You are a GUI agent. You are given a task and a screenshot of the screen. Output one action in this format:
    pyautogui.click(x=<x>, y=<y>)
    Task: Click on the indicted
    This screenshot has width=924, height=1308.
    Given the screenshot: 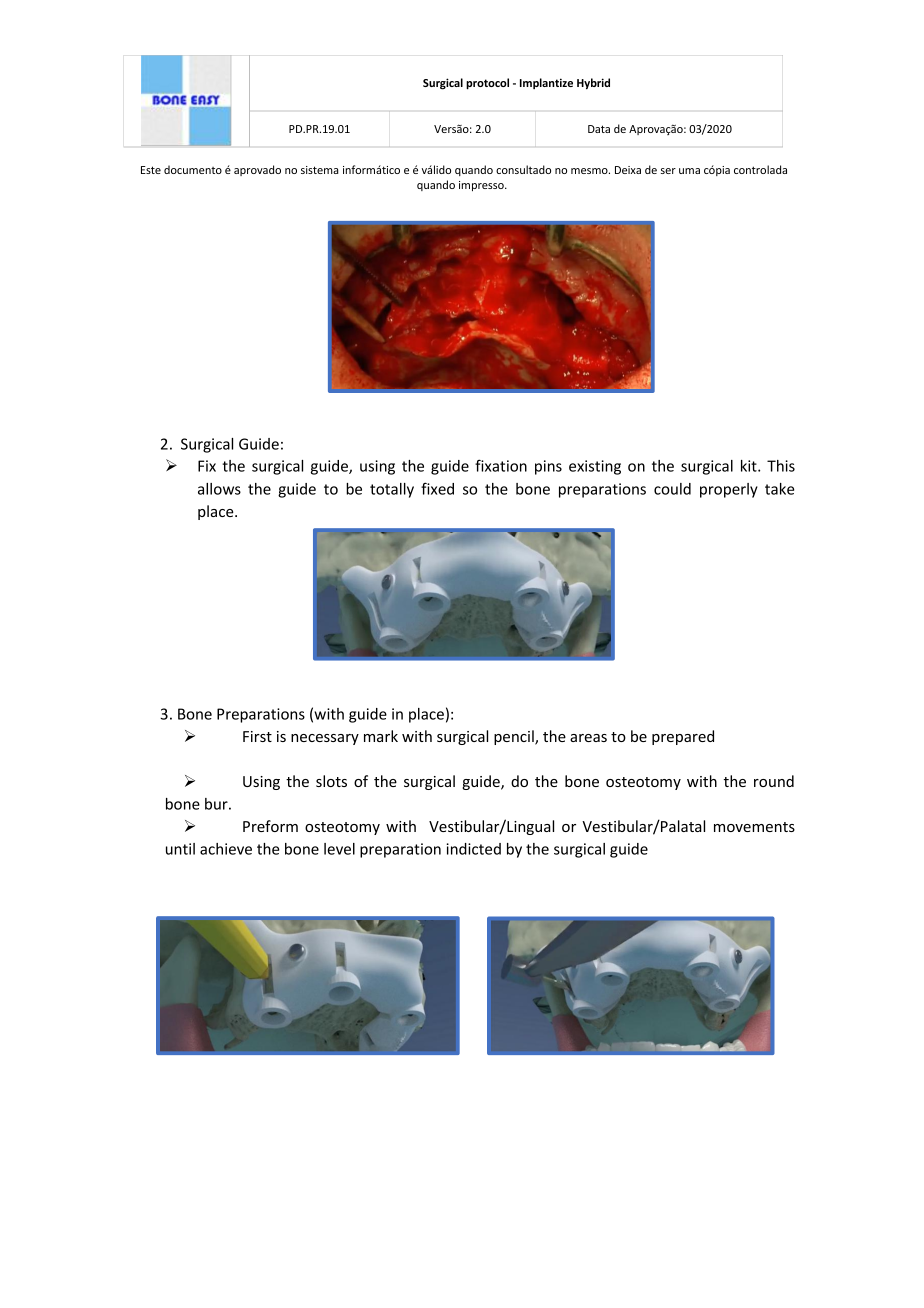 What is the action you would take?
    pyautogui.click(x=473, y=849)
